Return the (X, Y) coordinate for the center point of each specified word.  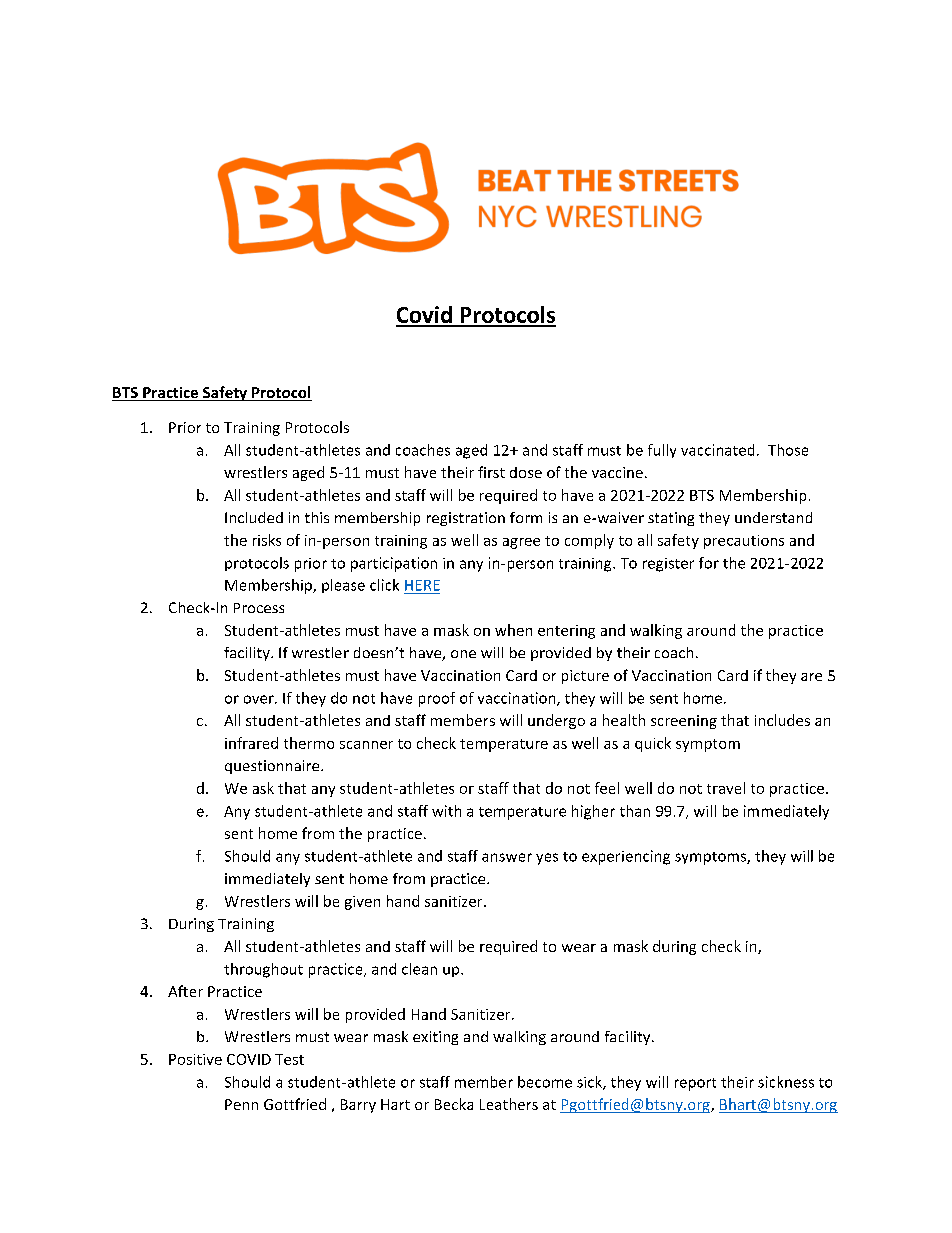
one (463, 654)
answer (507, 857)
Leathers (509, 1104)
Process (259, 608)
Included (254, 517)
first (491, 472)
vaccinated (717, 450)
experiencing (626, 857)
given (362, 903)
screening (684, 722)
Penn (241, 1104)
